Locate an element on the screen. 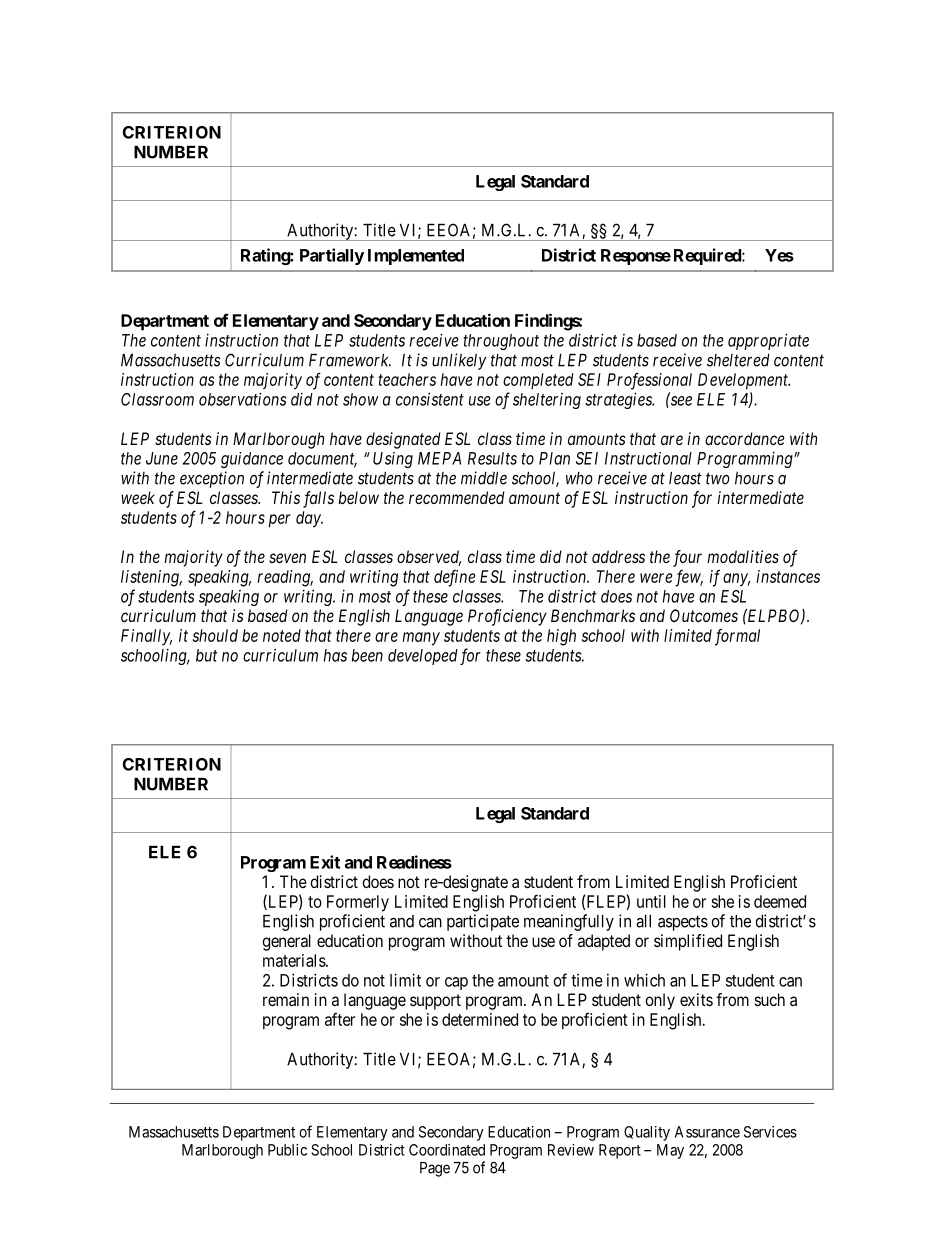 This screenshot has width=952, height=1233. Implemented is located at coordinates (416, 257).
